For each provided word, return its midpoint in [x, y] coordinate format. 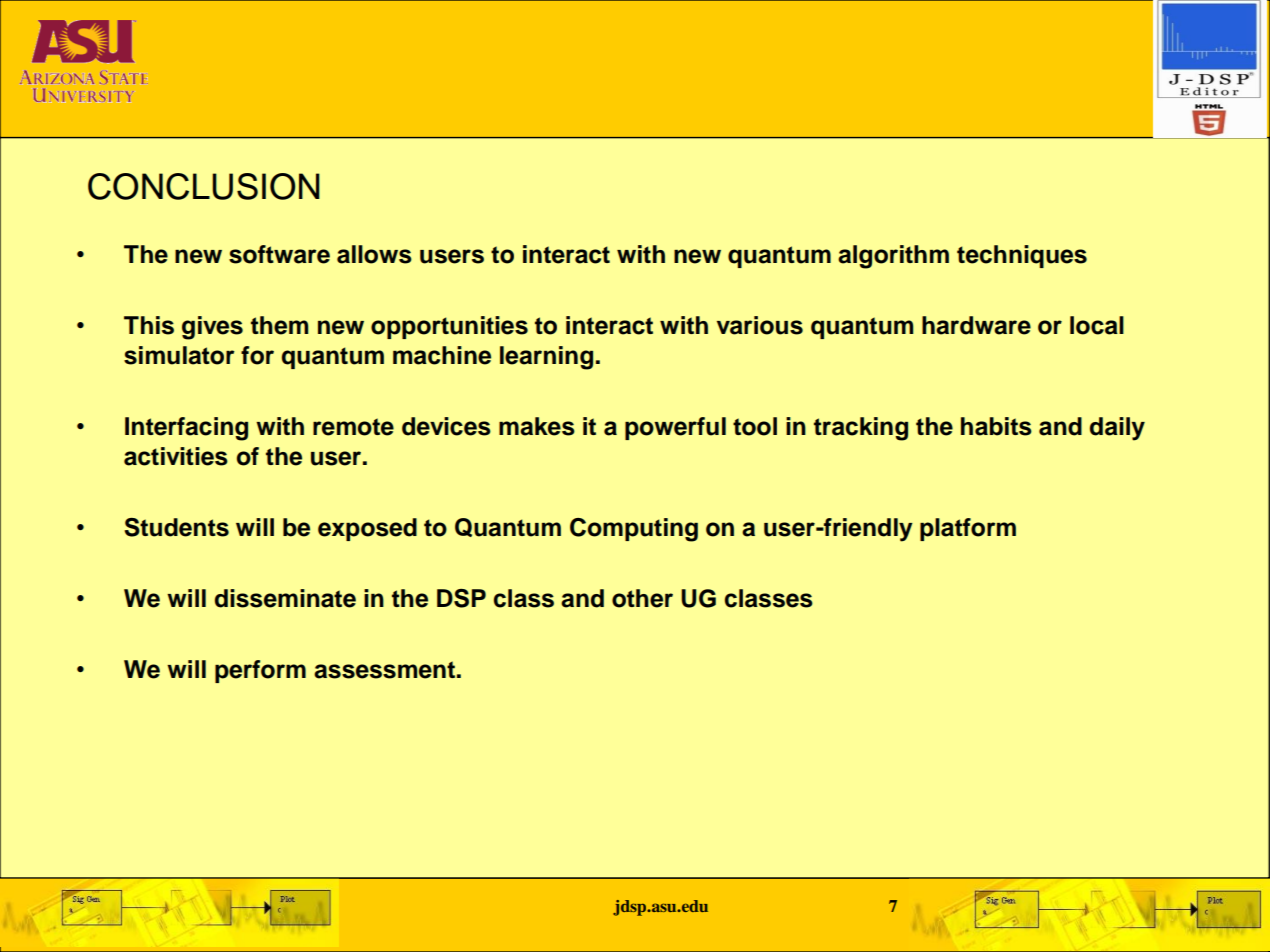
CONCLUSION [204, 186]
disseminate [285, 598]
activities [176, 456]
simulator [179, 355]
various [760, 325]
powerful [675, 428]
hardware [976, 325]
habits [996, 426]
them [279, 325]
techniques [1022, 256]
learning [546, 358]
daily [1117, 429]
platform [968, 529]
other [642, 598]
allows [374, 254]
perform [260, 671]
